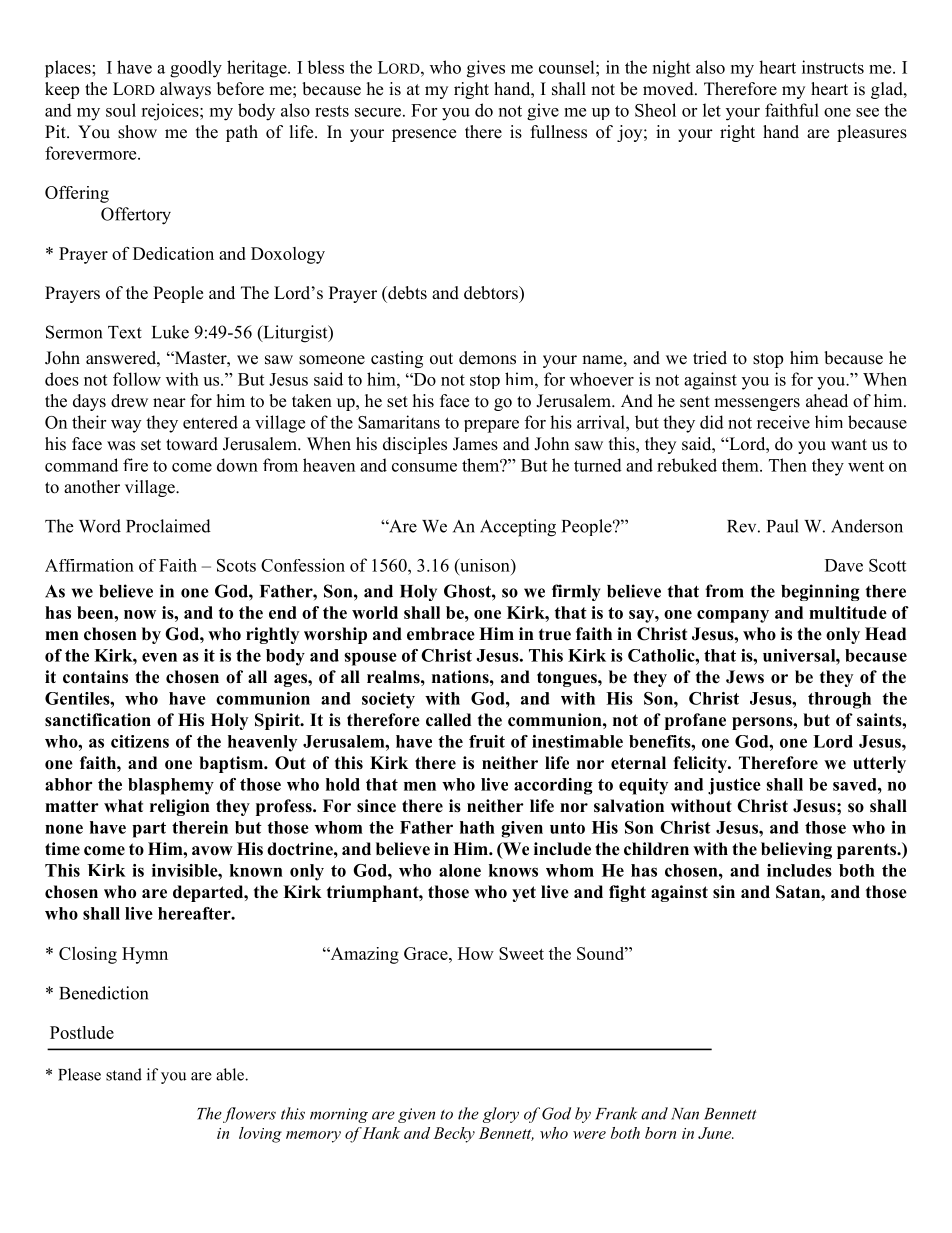 The width and height of the image is (952, 1233). I want to click on glory, so click(501, 1115).
